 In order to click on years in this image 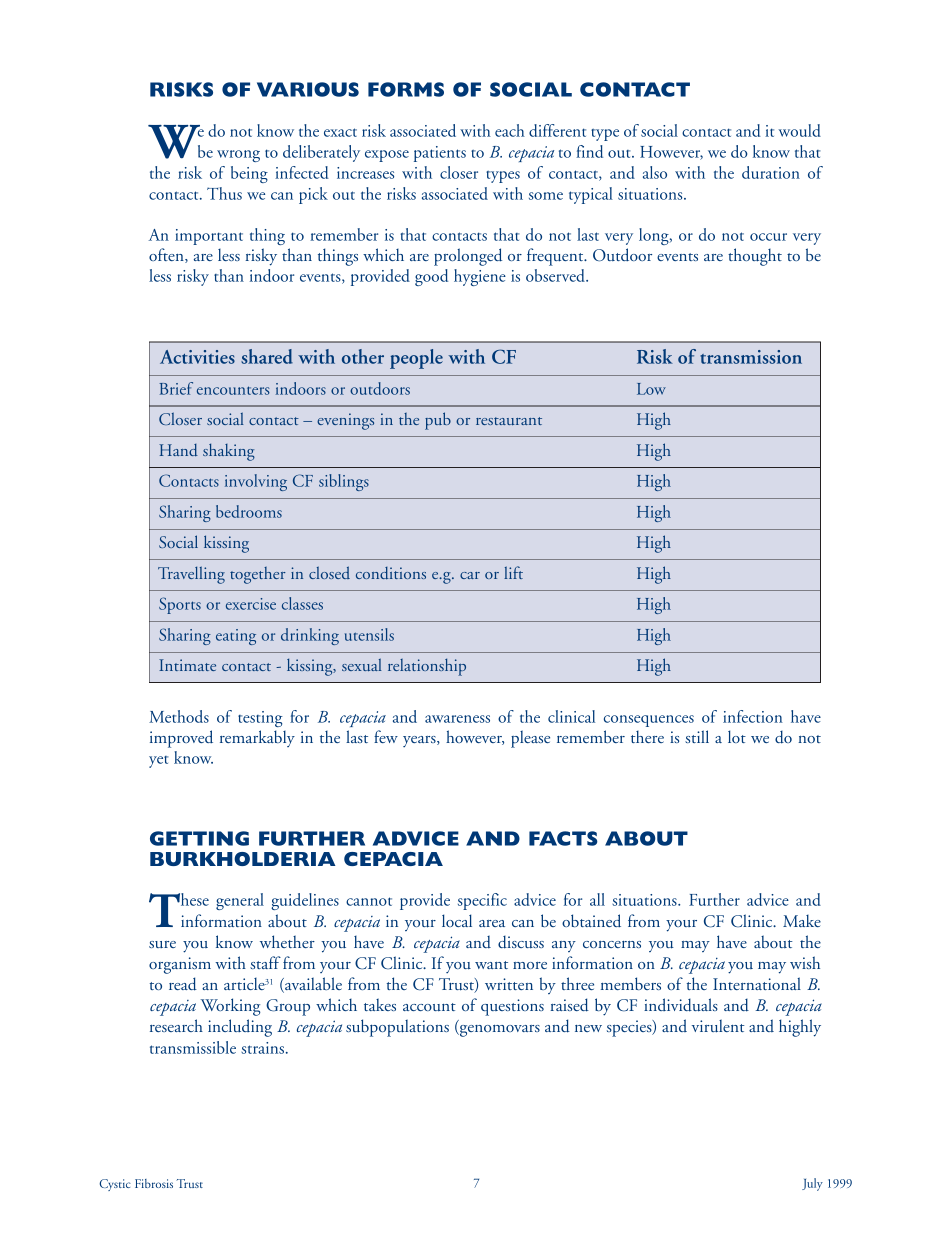, I will do `click(420, 741)`.
